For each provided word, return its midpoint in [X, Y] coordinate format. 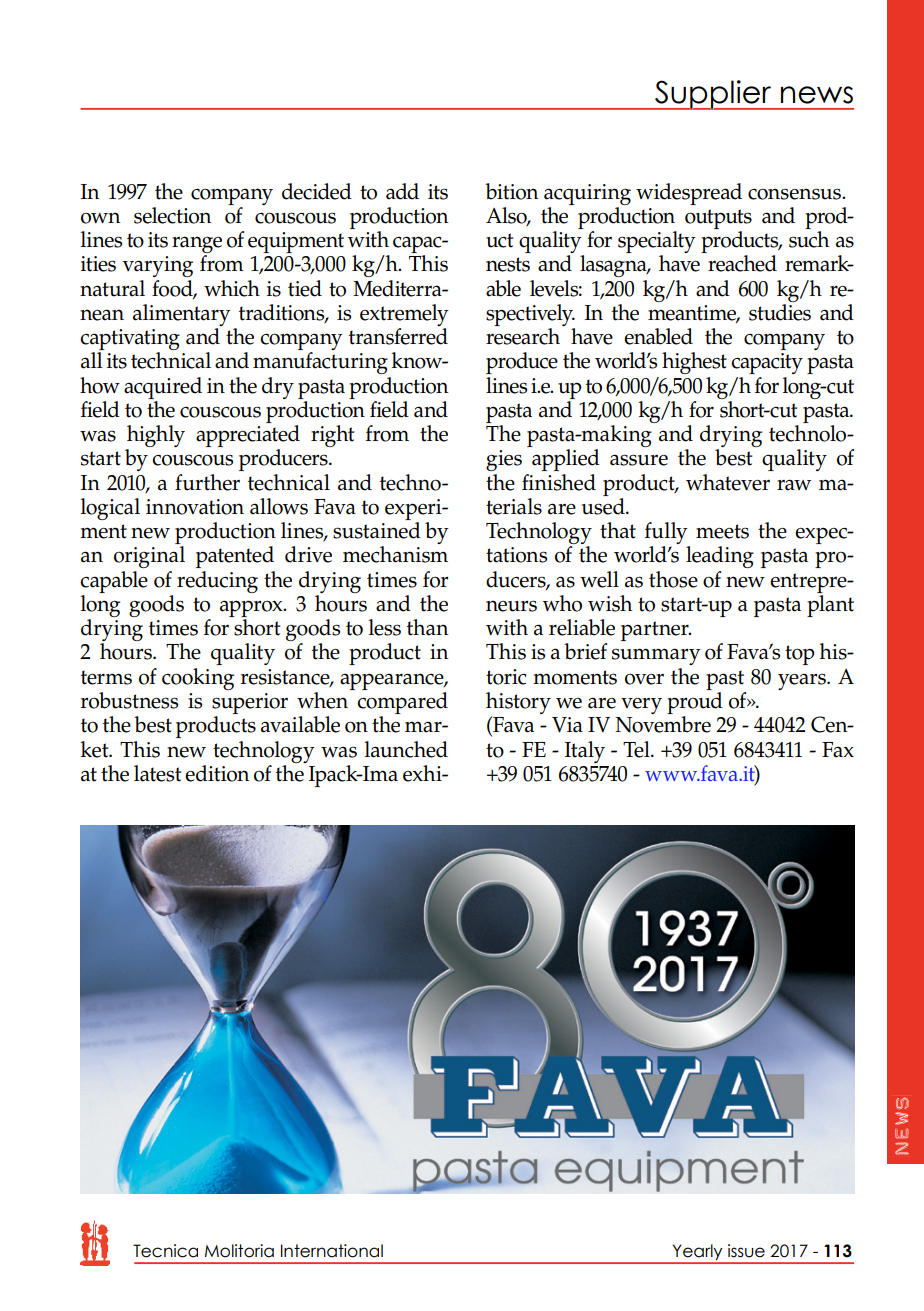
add [402, 191]
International [332, 1251]
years [803, 681]
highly [155, 437]
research [523, 336]
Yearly [697, 1253]
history [518, 704]
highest [694, 363]
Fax [838, 750]
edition [217, 773]
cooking [198, 679]
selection [172, 215]
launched [406, 749]
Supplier [713, 95]
